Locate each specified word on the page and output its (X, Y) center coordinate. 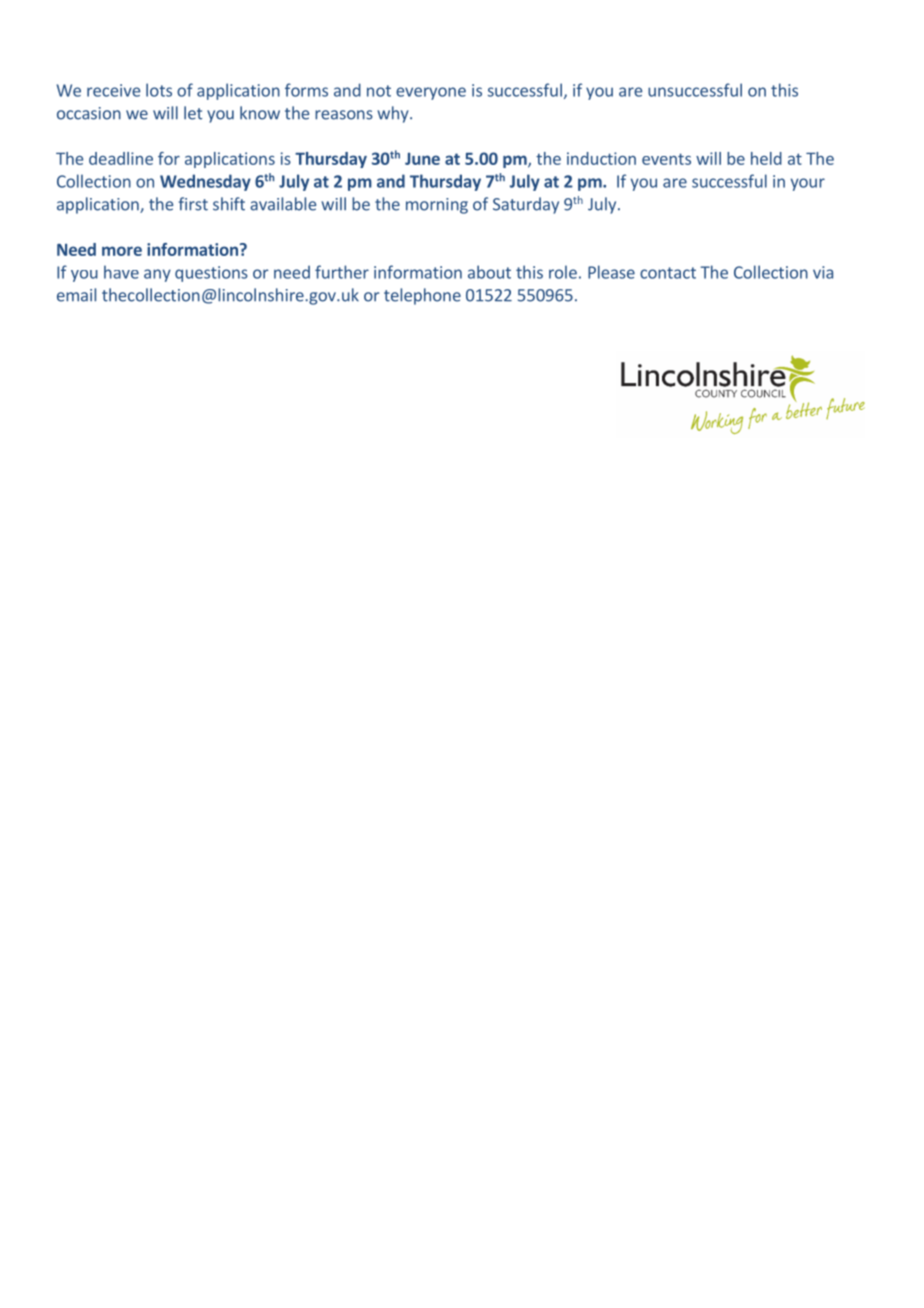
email (76, 295)
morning (437, 206)
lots (159, 90)
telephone (422, 296)
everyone (431, 93)
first (193, 204)
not (379, 91)
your (808, 184)
